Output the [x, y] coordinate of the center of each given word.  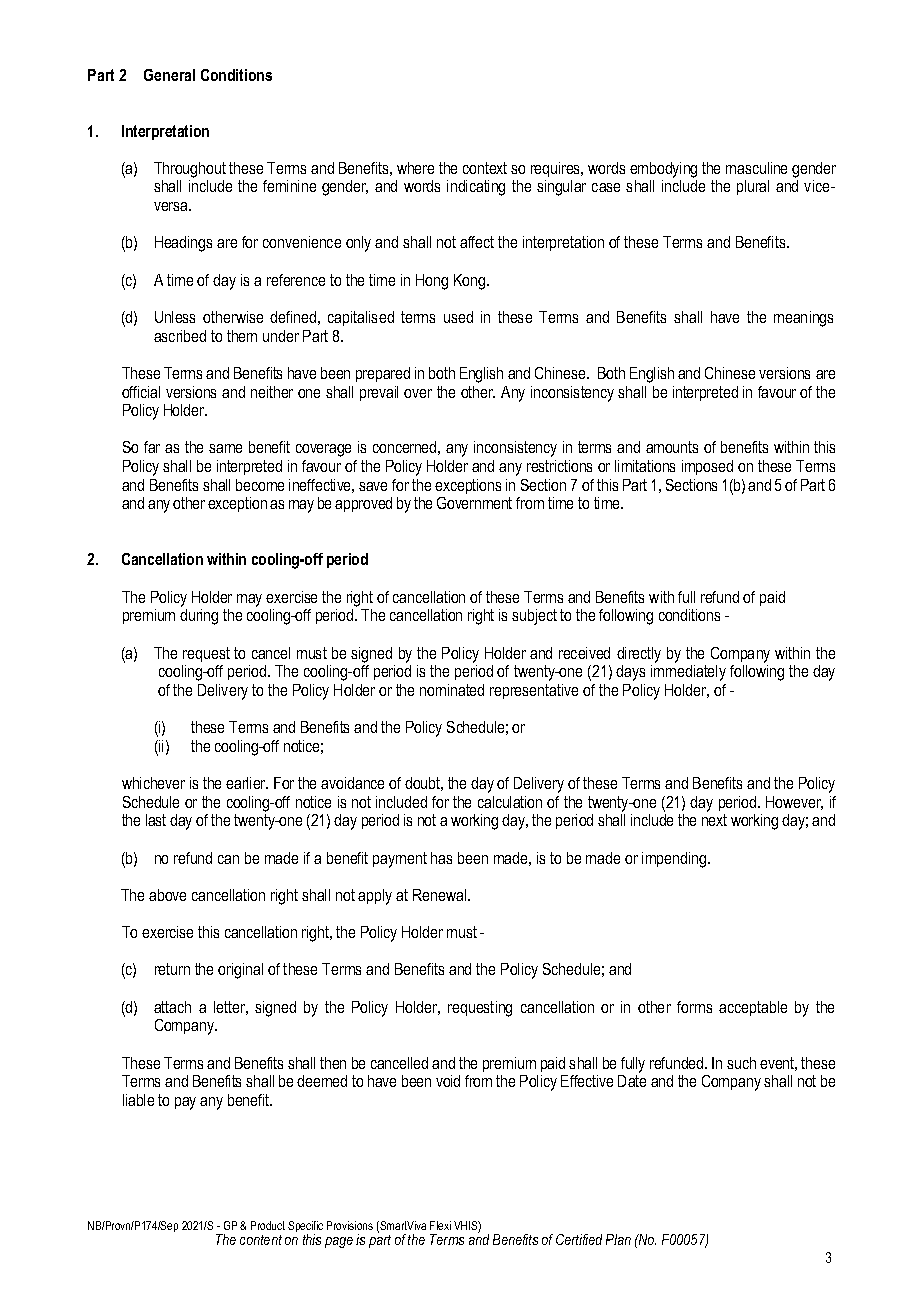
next [714, 820]
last [156, 820]
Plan [618, 1239]
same [225, 448]
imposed [707, 467]
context [485, 168]
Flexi [440, 1225]
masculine [756, 168]
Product [268, 1225]
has [441, 858]
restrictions [559, 466]
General [169, 75]
